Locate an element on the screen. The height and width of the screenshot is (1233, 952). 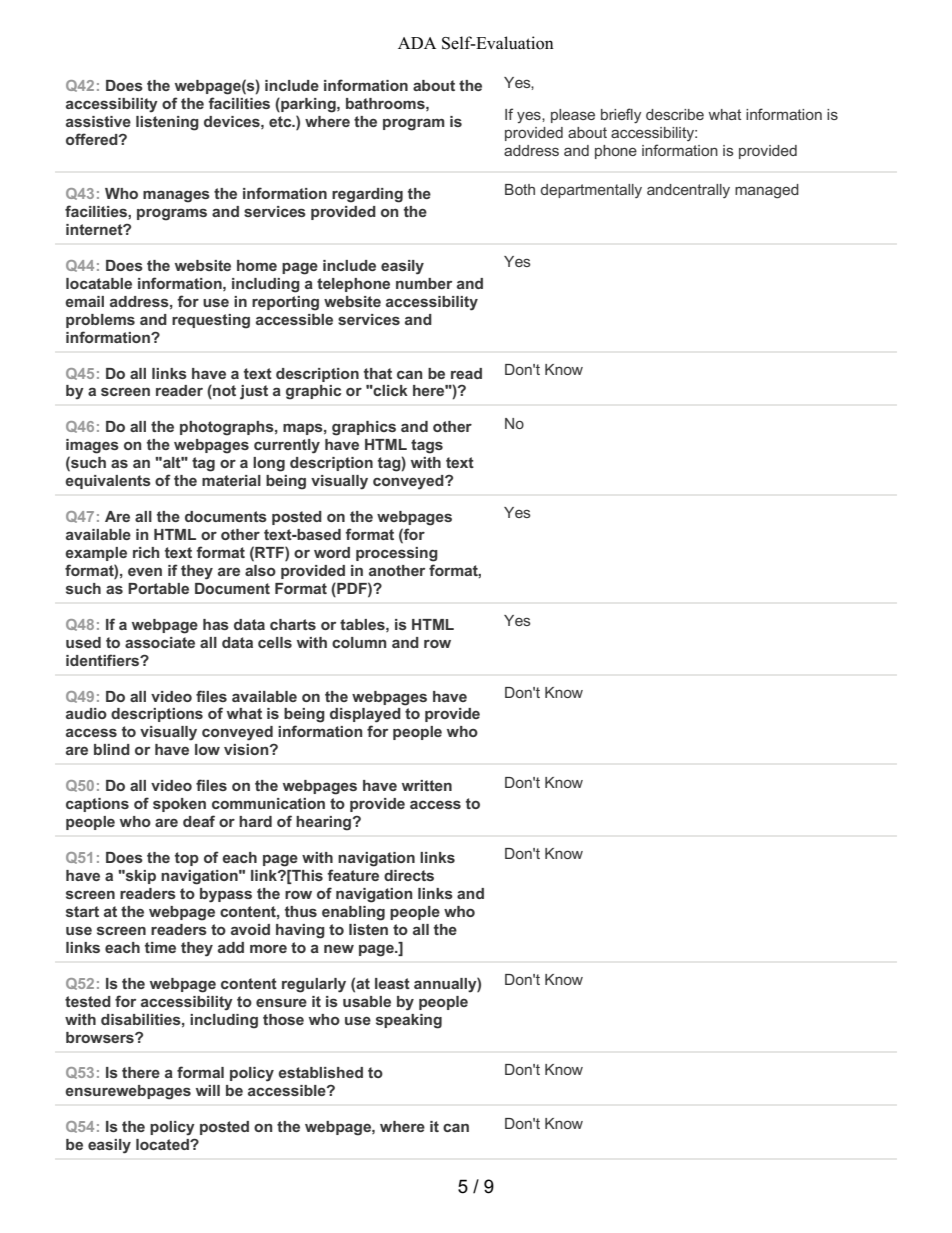
tags is located at coordinates (427, 446).
